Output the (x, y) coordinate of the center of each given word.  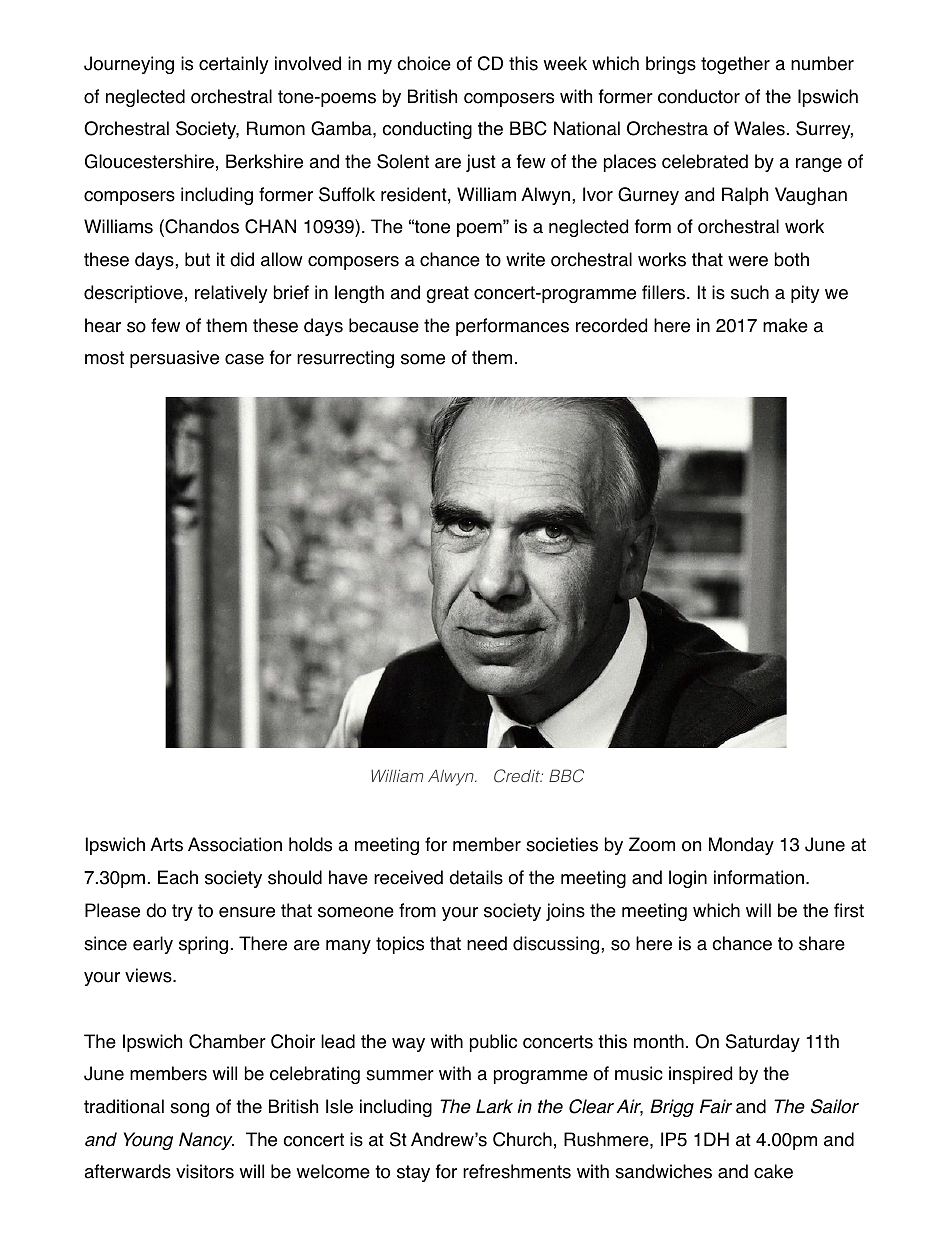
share (822, 943)
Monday (741, 846)
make (785, 325)
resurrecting (345, 359)
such (750, 292)
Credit (518, 776)
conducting (427, 130)
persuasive (174, 359)
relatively (231, 294)
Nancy (206, 1141)
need (487, 943)
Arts (166, 844)
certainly (233, 65)
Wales (759, 128)
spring (203, 945)
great (448, 294)
